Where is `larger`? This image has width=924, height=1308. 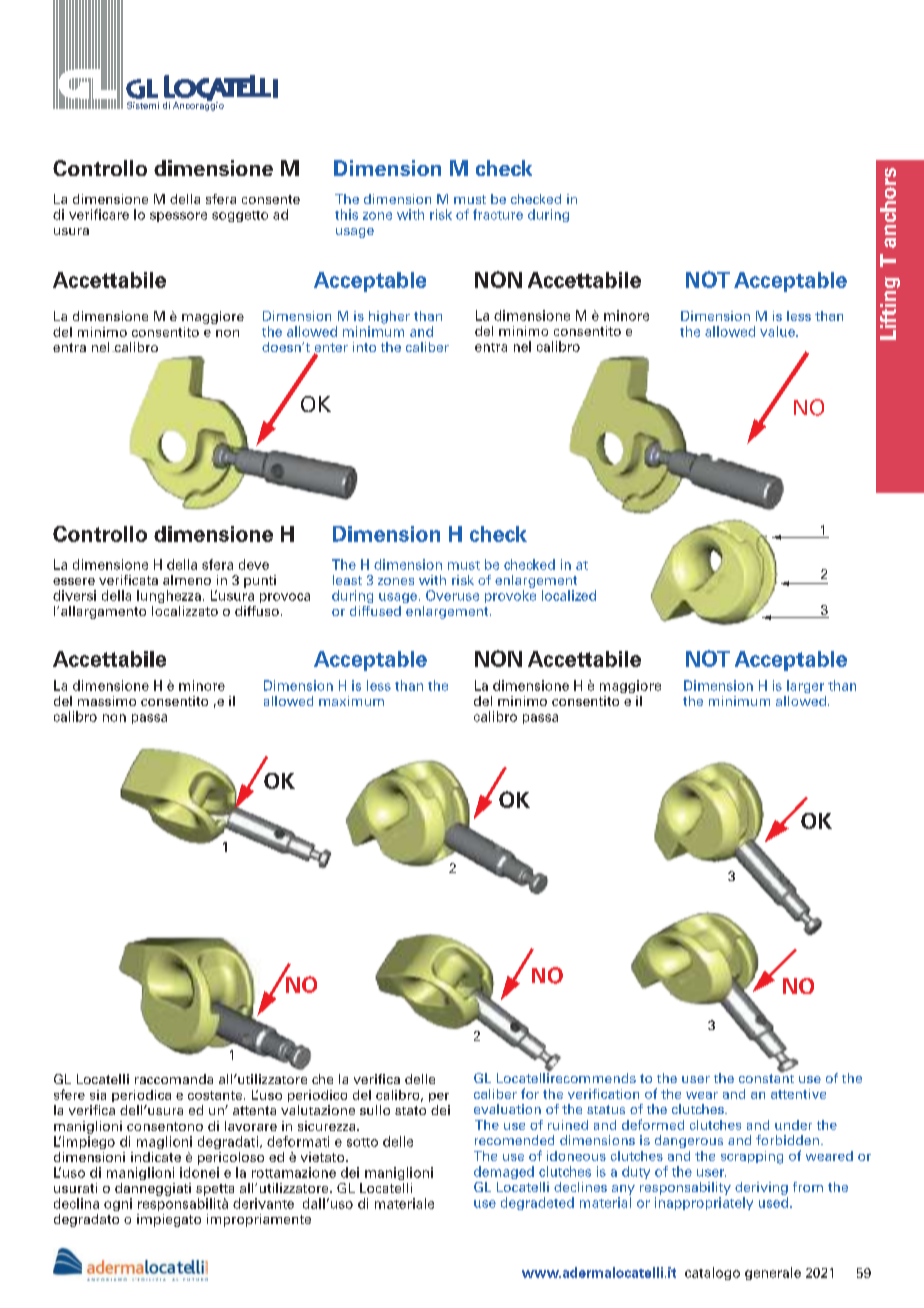 larger is located at coordinates (805, 686).
